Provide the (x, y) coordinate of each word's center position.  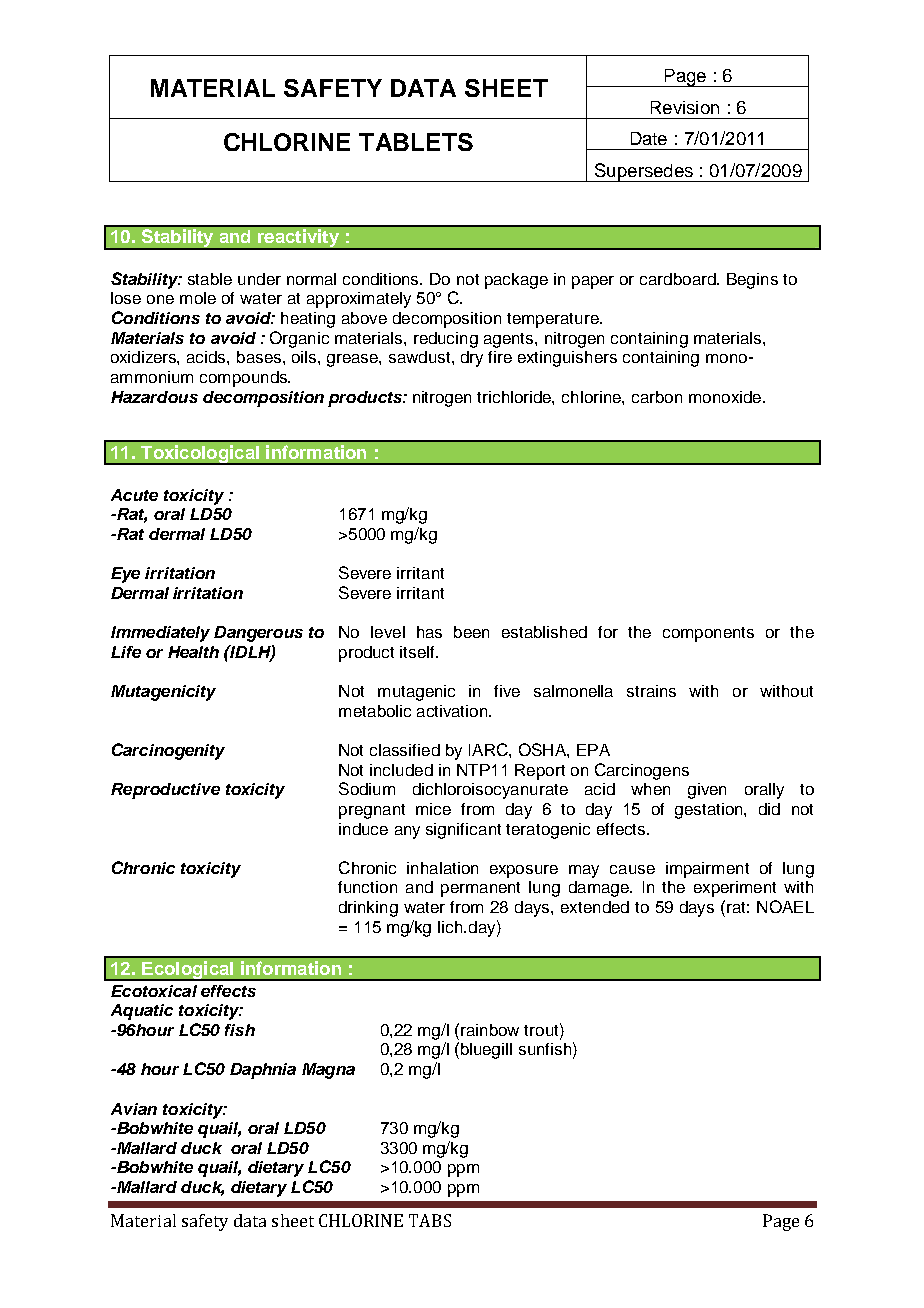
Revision (685, 107)
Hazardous (154, 397)
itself (418, 652)
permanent (480, 889)
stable (210, 279)
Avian (134, 1109)
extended (595, 907)
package (516, 281)
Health (193, 652)
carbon (657, 397)
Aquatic (142, 1012)
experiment (735, 889)
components (708, 634)
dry (472, 359)
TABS (430, 1220)
